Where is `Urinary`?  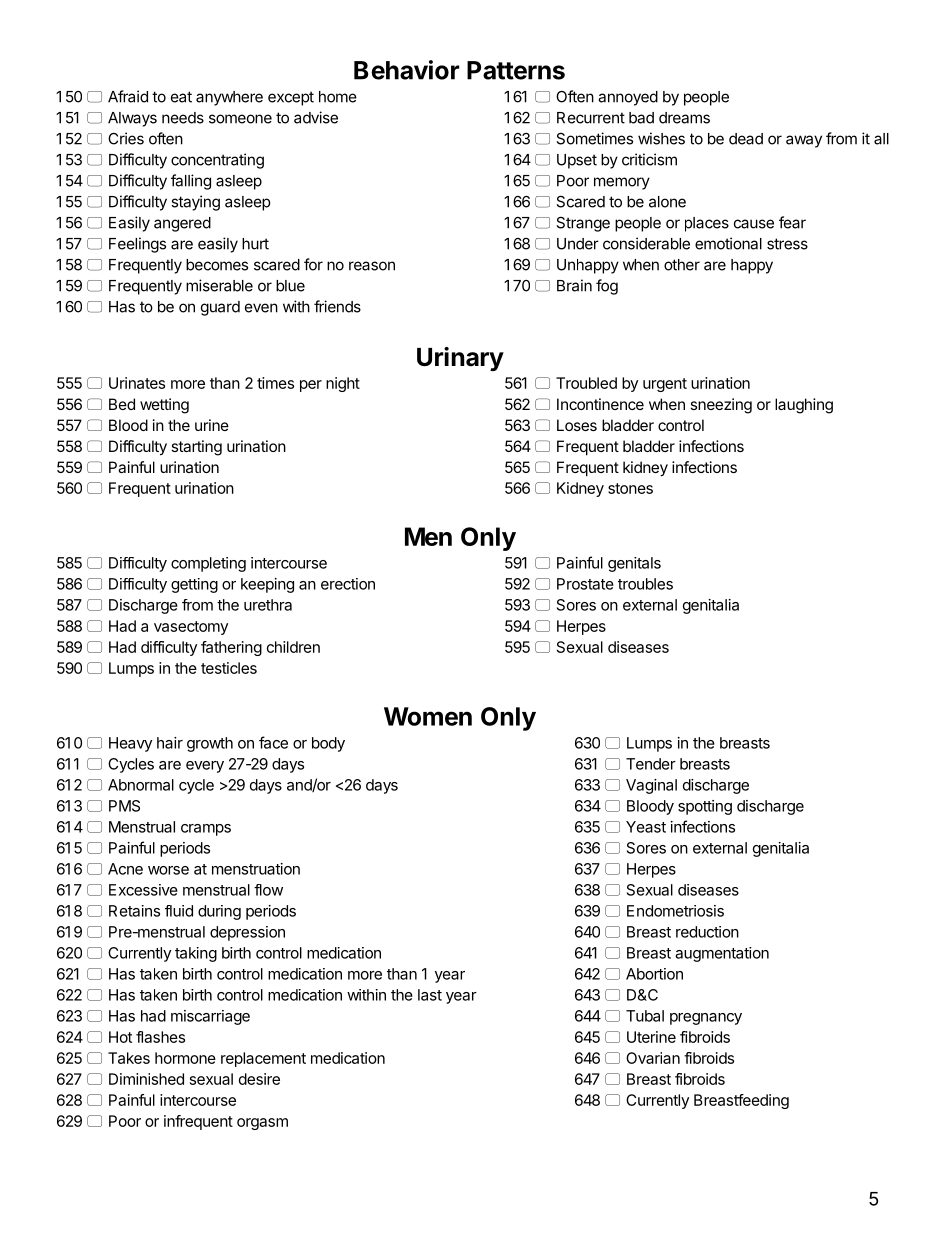 Urinary is located at coordinates (460, 359).
